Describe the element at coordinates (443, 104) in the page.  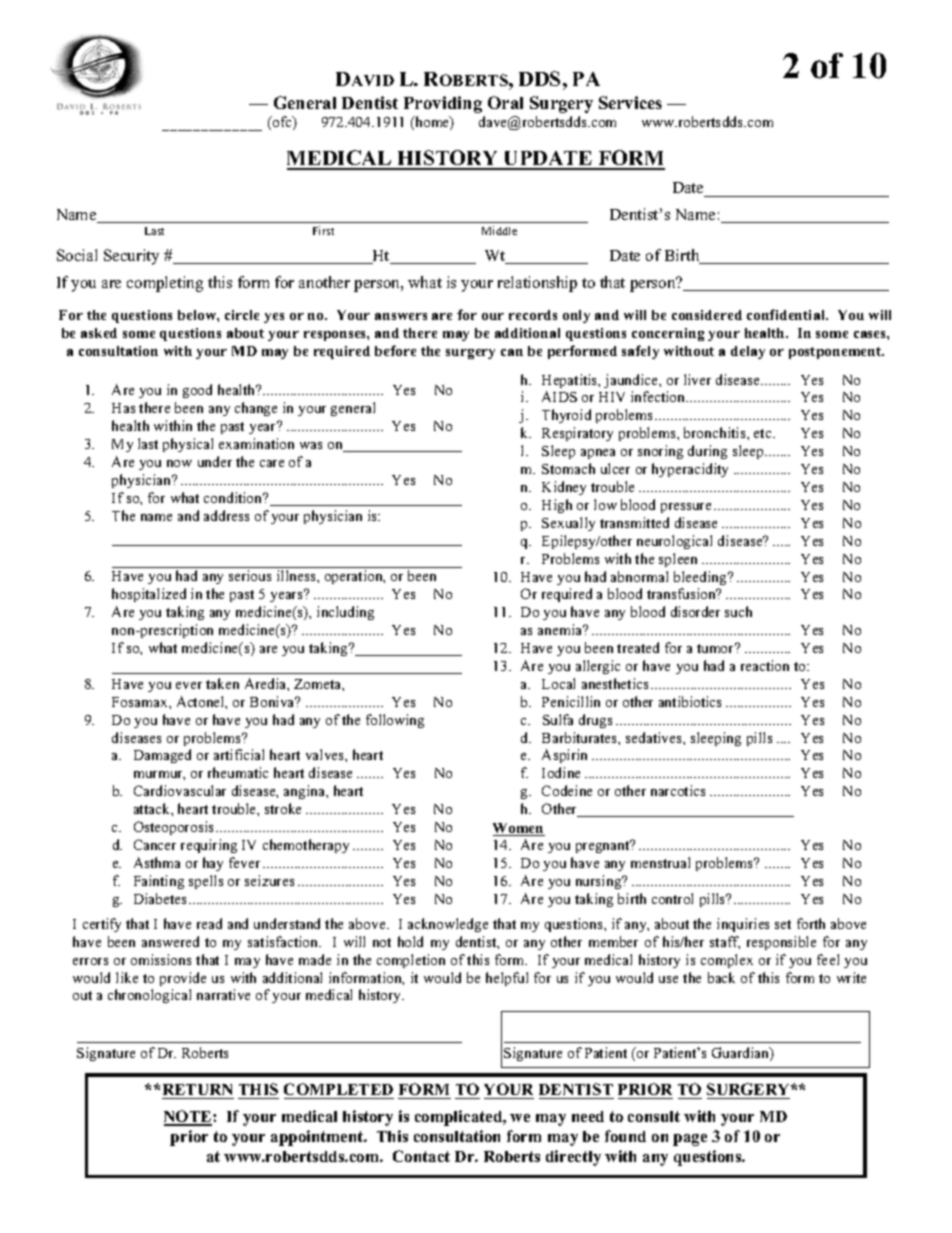
I see `Providing` at that location.
